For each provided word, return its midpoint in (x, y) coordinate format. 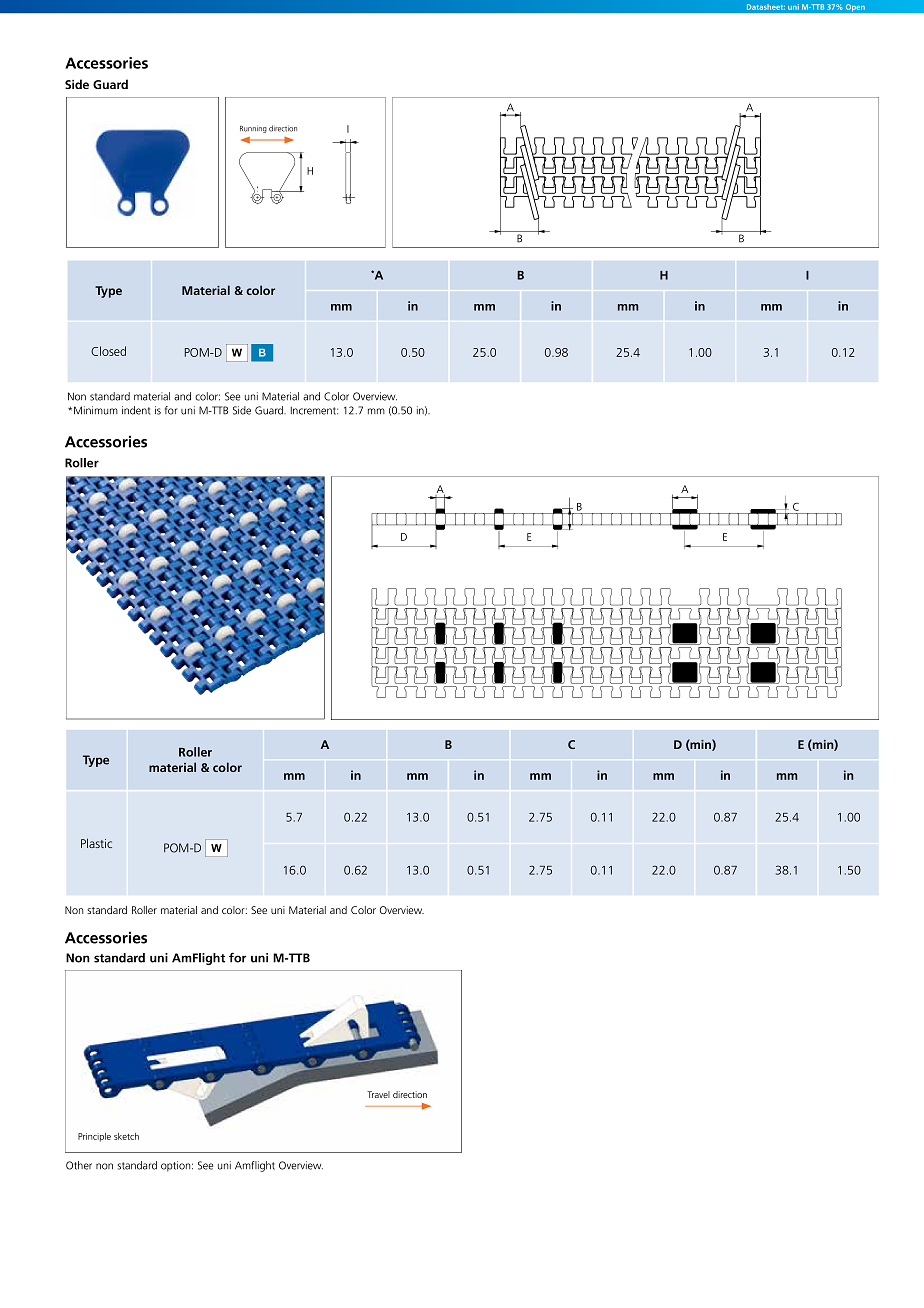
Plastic (96, 843)
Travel (378, 1094)
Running (253, 129)
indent (136, 410)
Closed (108, 351)
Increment (314, 410)
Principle (94, 1137)
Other (79, 1165)
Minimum (96, 410)
